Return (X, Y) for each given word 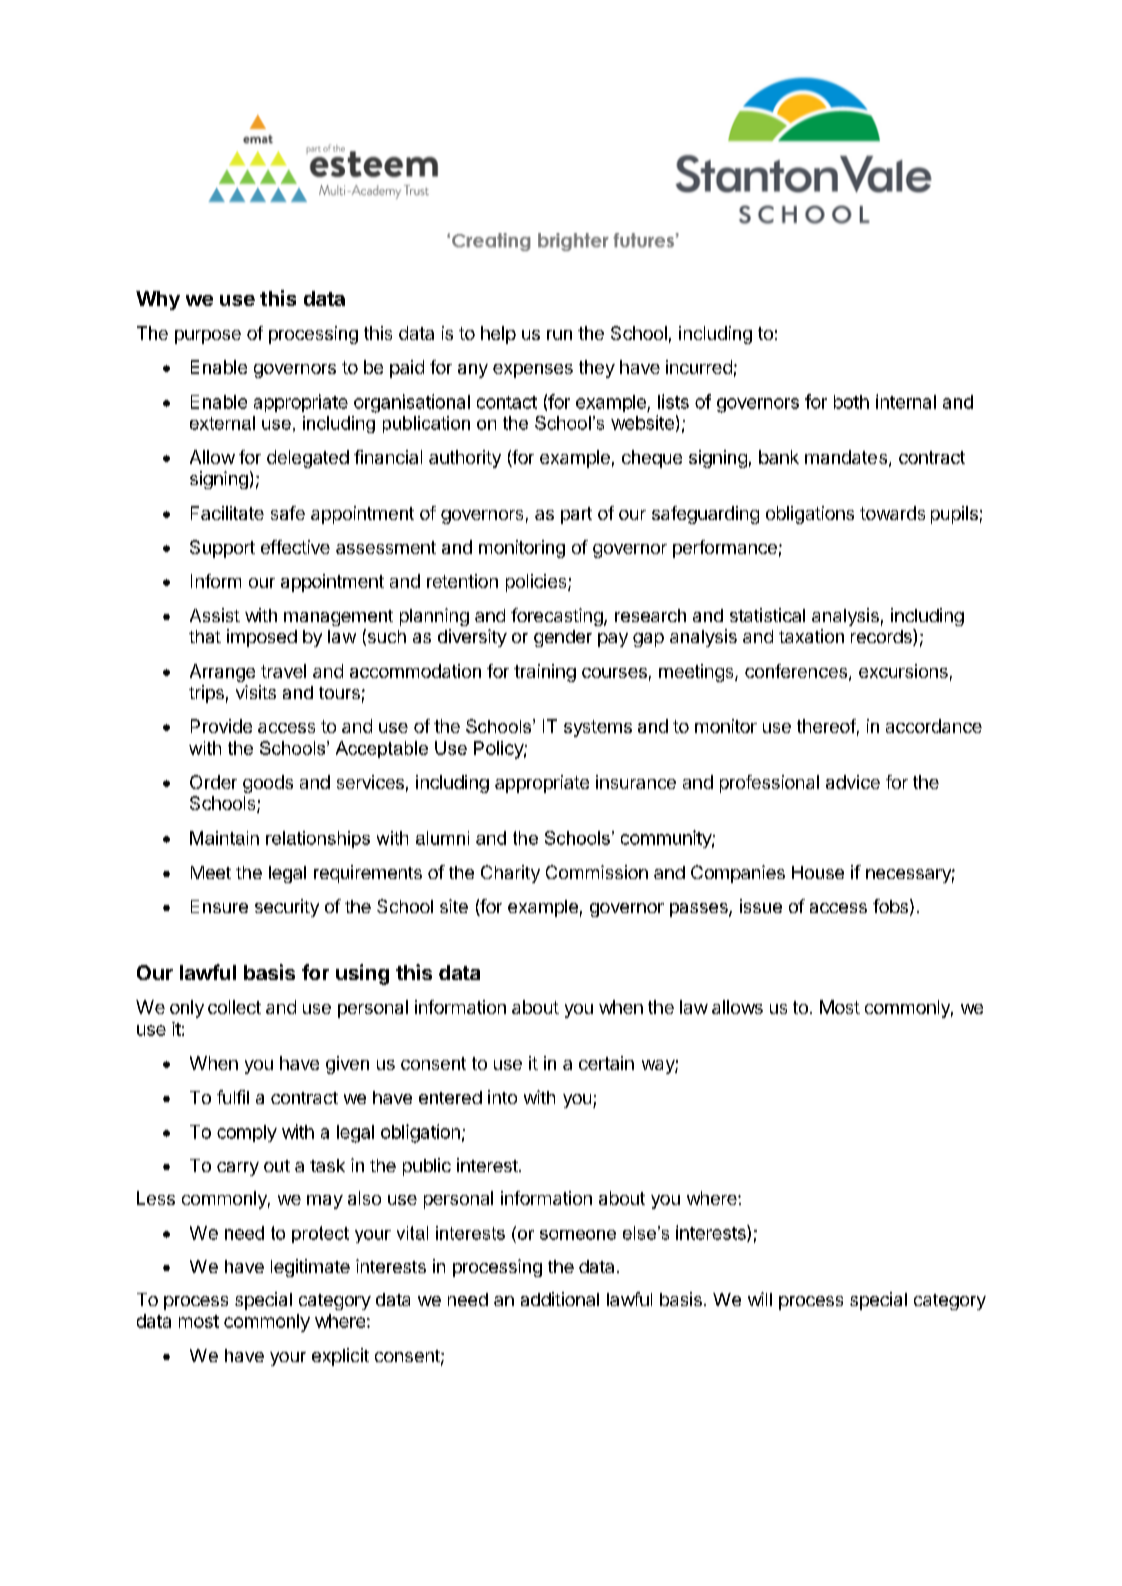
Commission (597, 872)
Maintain (224, 838)
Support (222, 549)
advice (853, 782)
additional (560, 1299)
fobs (890, 906)
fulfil (233, 1097)
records (882, 637)
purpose (208, 337)
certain (606, 1063)
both (851, 402)
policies (537, 583)
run (559, 335)
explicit (340, 1357)
